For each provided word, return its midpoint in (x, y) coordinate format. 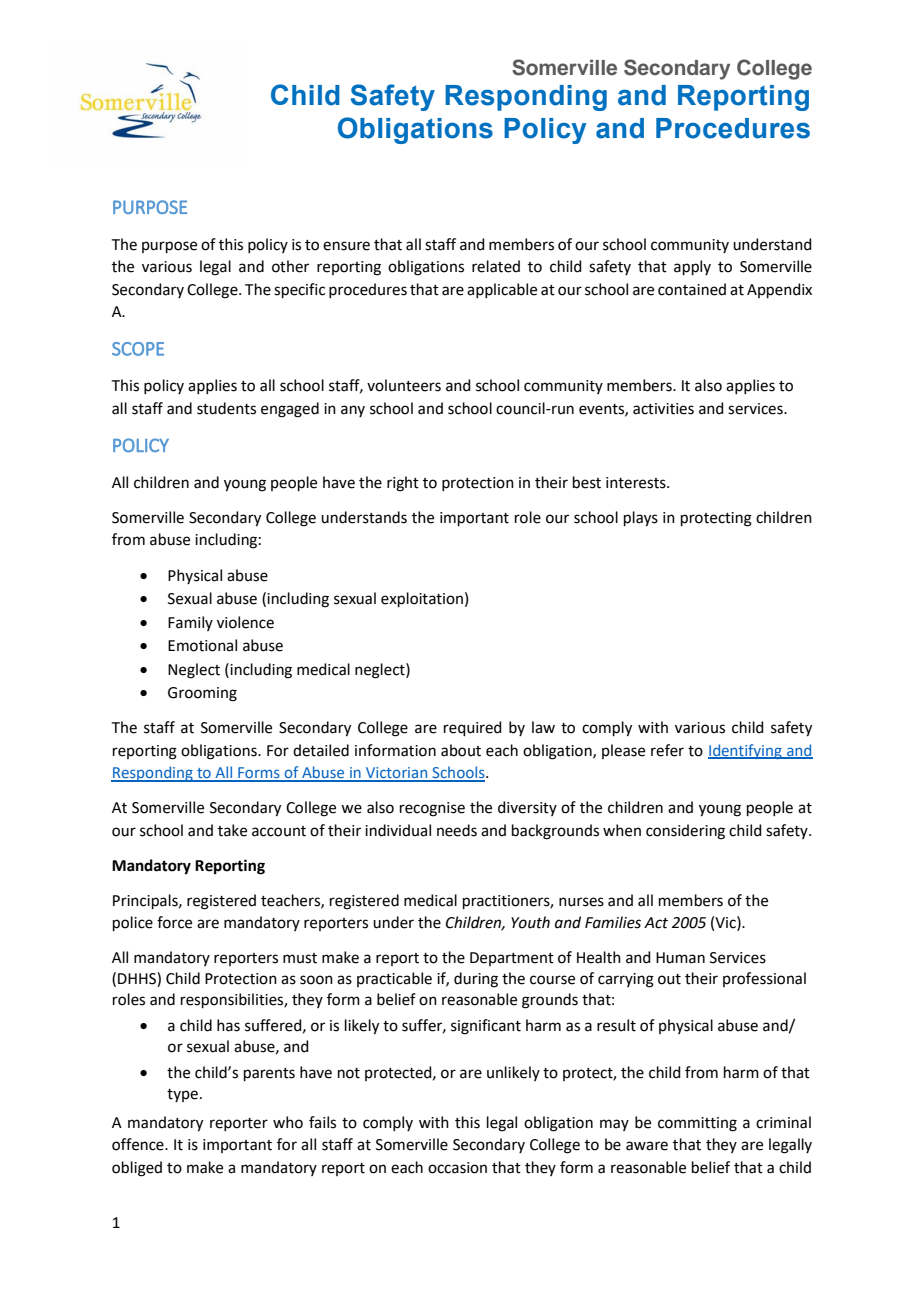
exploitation (422, 599)
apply (692, 267)
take (232, 830)
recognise (432, 809)
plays (641, 519)
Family (190, 623)
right (403, 484)
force (174, 922)
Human (680, 958)
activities (663, 409)
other (290, 266)
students (226, 408)
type (182, 1095)
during (476, 980)
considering (685, 832)
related (496, 266)
